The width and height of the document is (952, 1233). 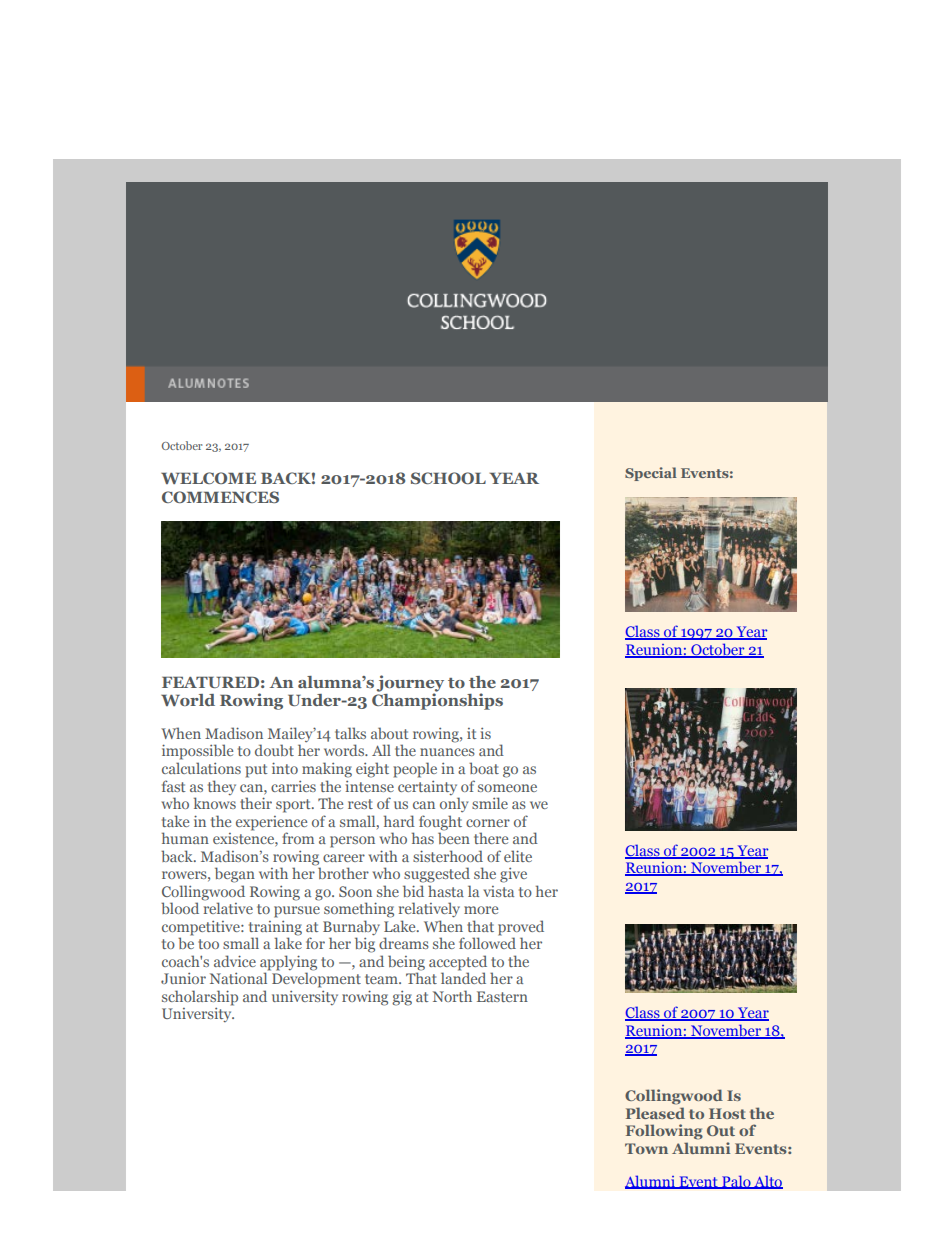 I want to click on Town, so click(x=646, y=1148).
